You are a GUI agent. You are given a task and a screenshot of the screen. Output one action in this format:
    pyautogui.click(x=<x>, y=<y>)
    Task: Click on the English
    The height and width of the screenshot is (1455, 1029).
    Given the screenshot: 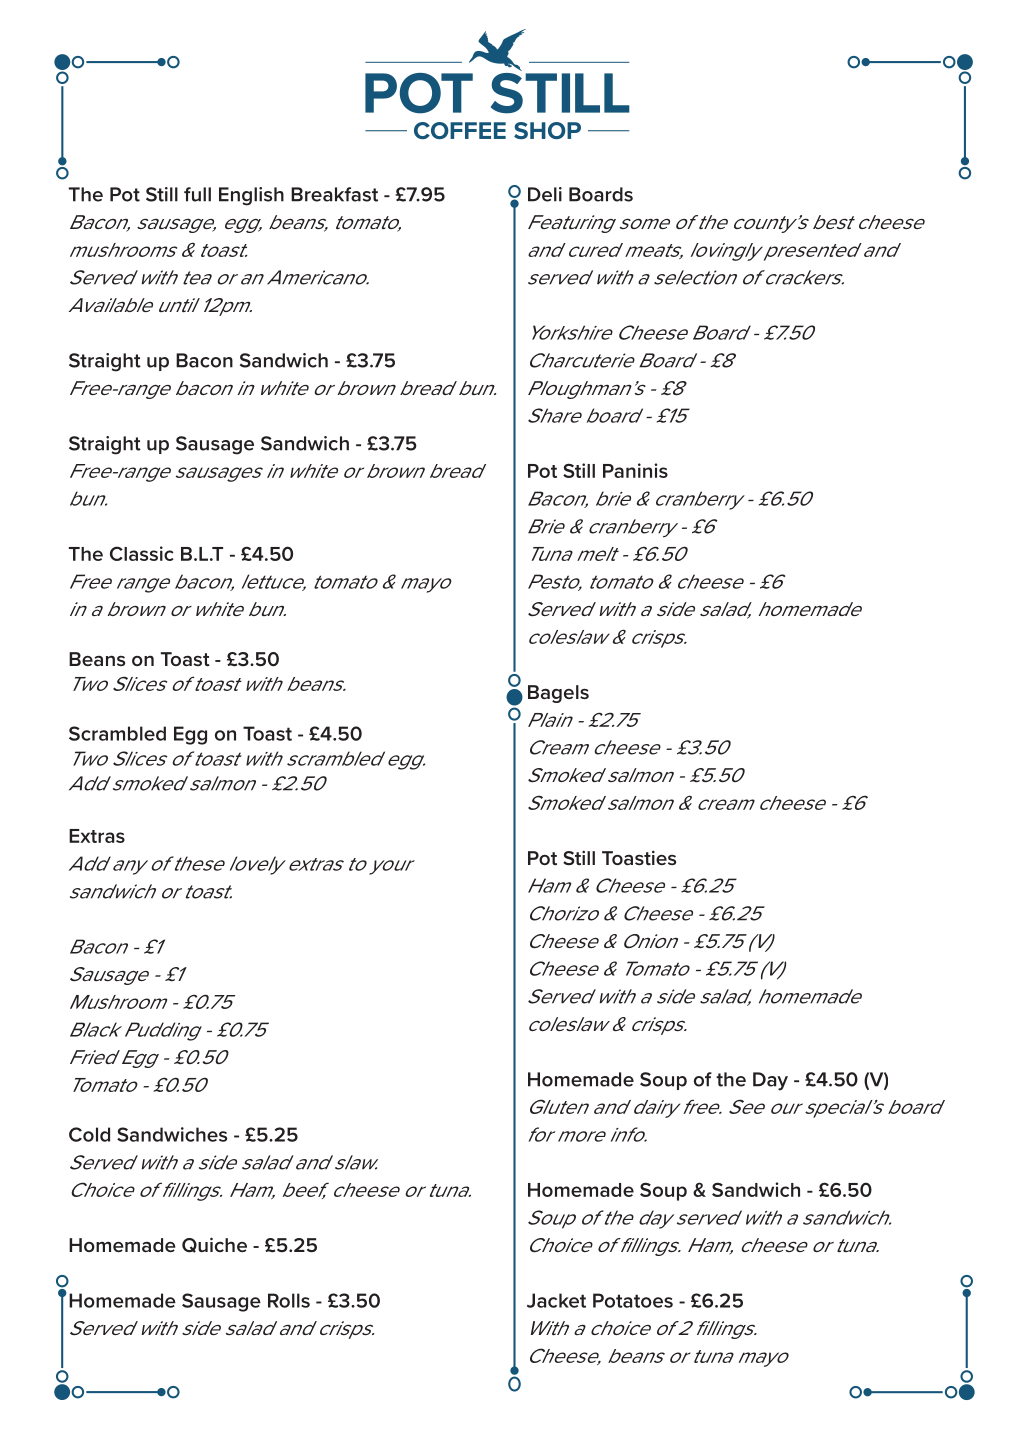 What is the action you would take?
    pyautogui.click(x=251, y=196)
